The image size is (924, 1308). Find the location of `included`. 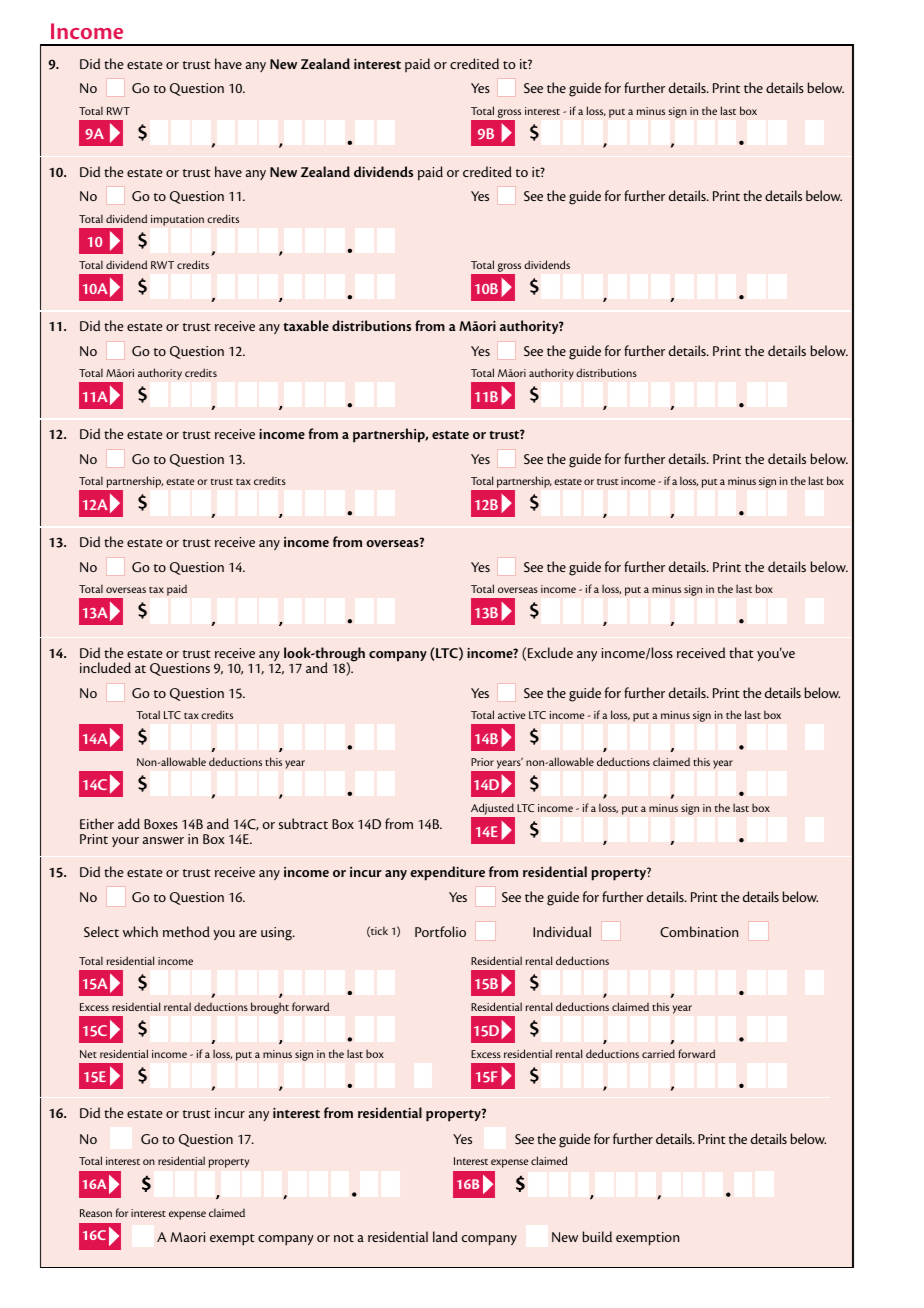

included is located at coordinates (105, 667).
